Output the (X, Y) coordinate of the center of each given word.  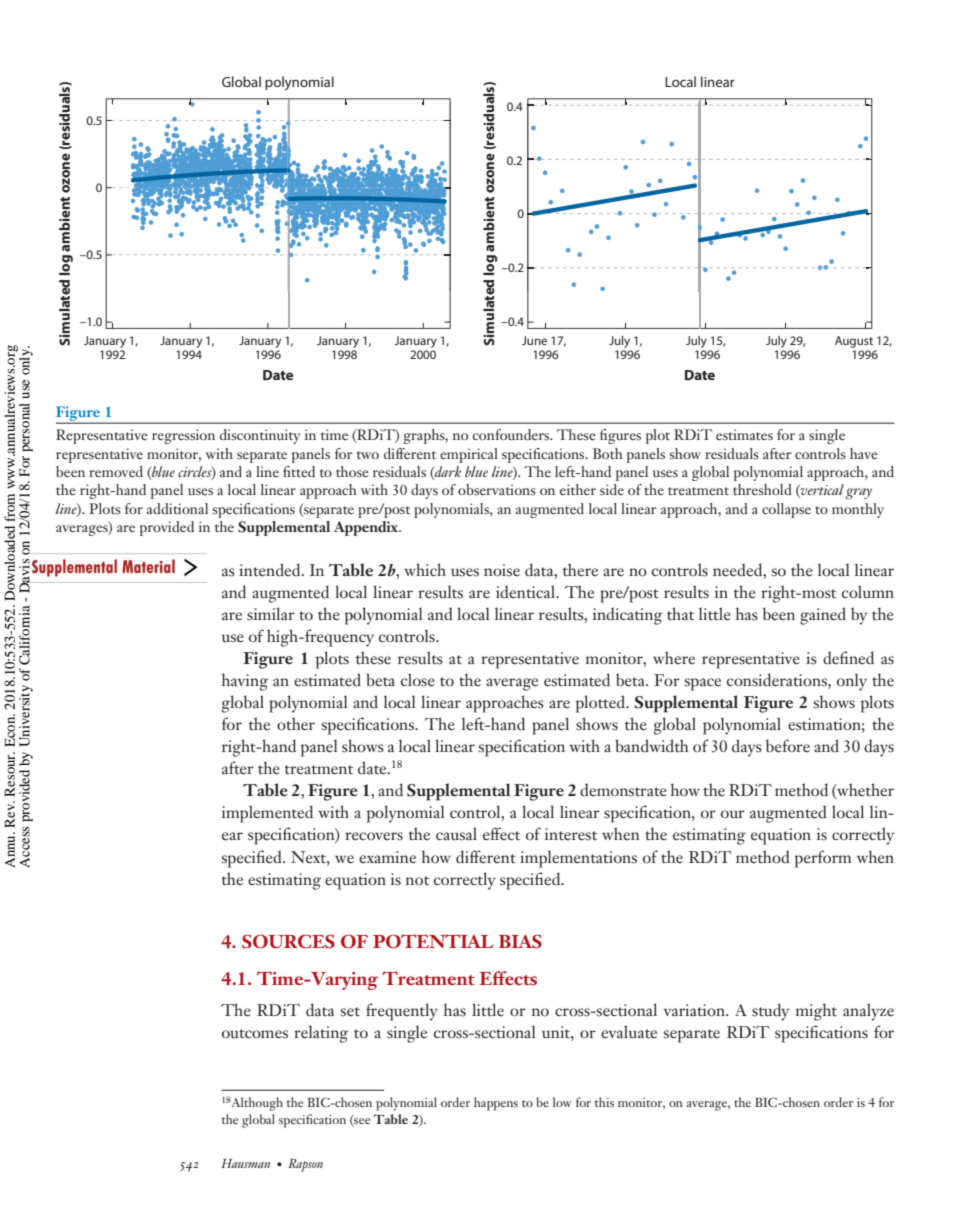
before (788, 746)
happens (496, 1104)
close (418, 680)
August (854, 342)
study (770, 1012)
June (534, 340)
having (245, 682)
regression (183, 436)
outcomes (255, 1034)
